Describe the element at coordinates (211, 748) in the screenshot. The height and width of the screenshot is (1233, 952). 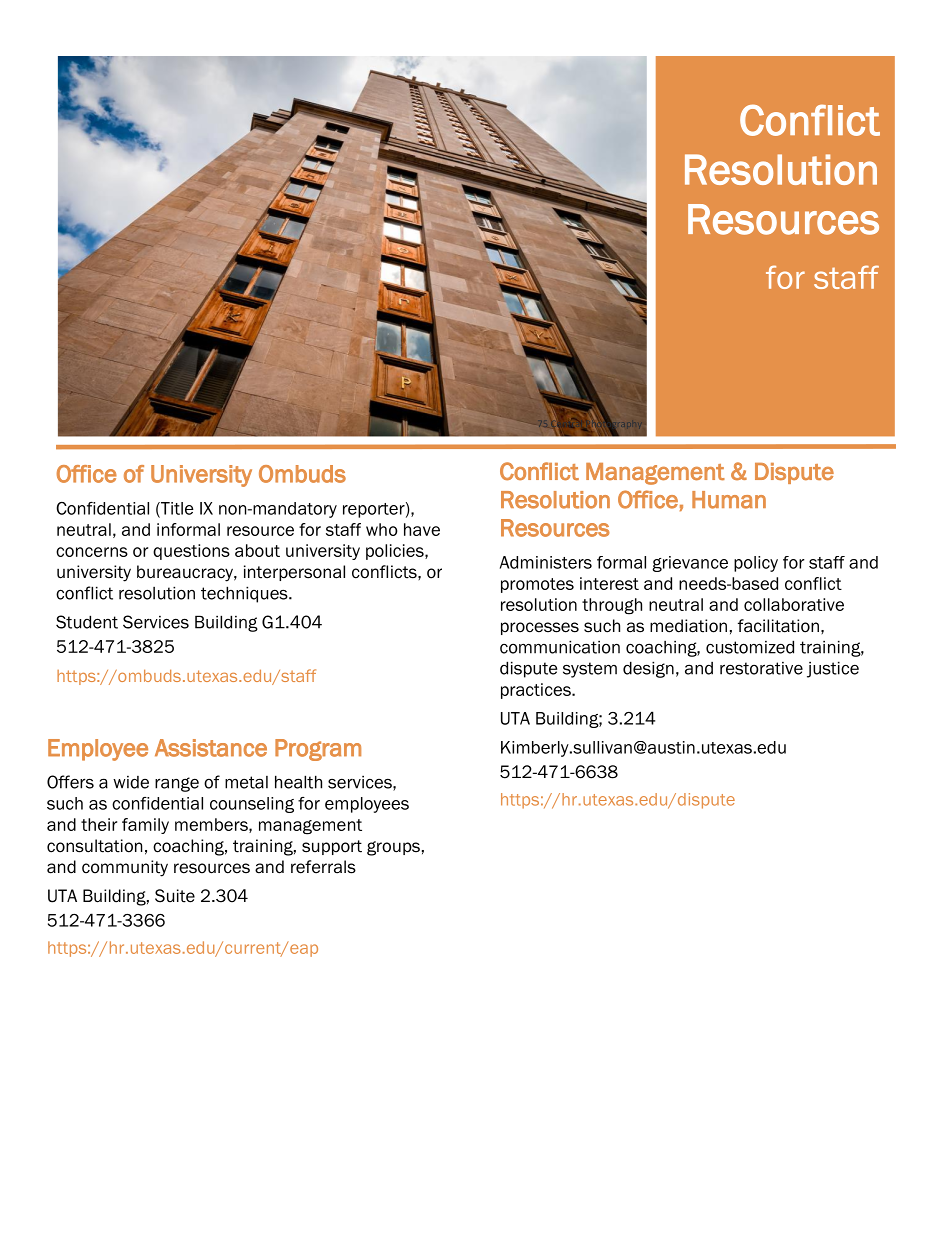
I see `Assistance` at that location.
